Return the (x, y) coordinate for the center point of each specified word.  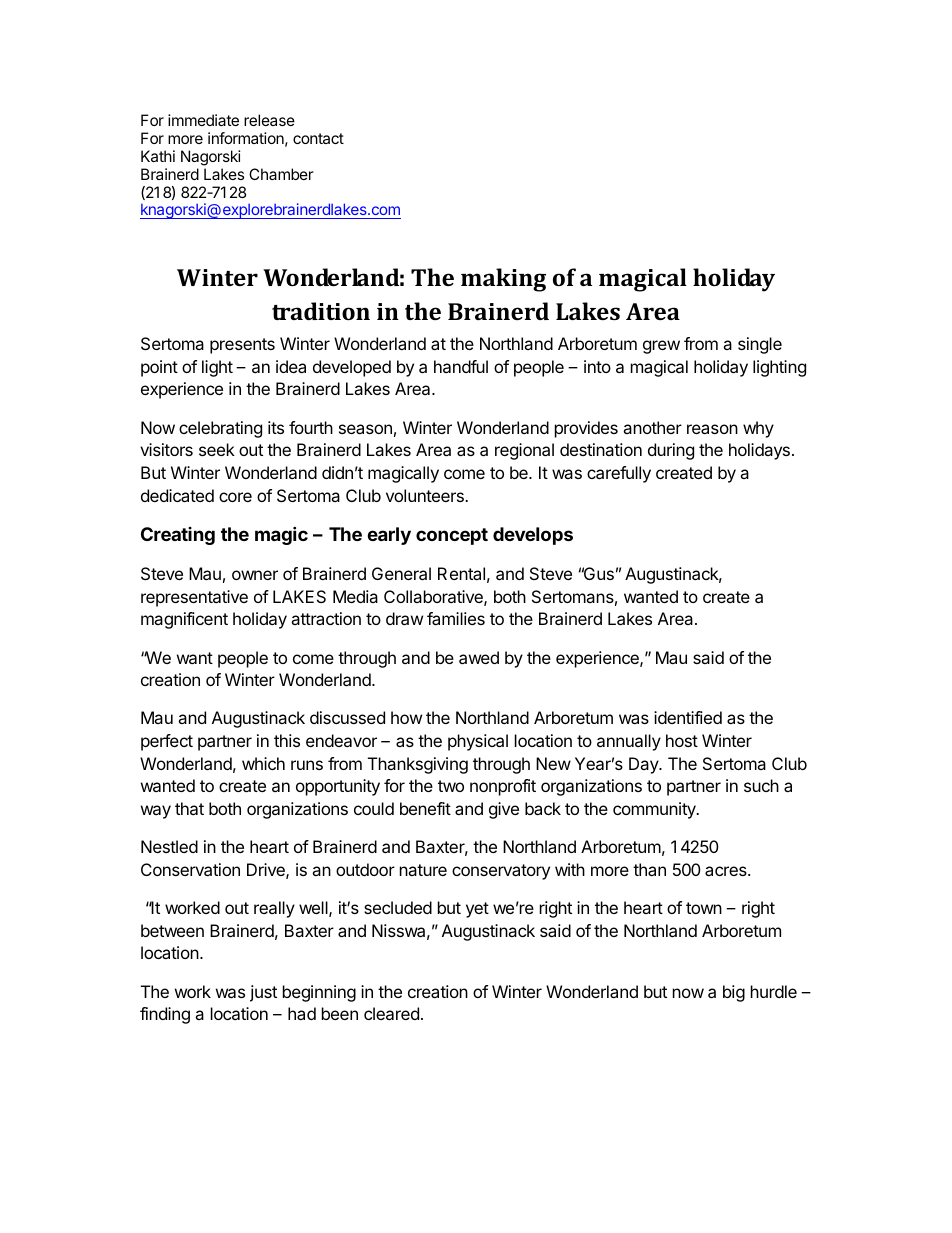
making (503, 280)
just (263, 993)
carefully (619, 474)
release (269, 120)
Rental (461, 573)
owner (255, 575)
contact (318, 138)
